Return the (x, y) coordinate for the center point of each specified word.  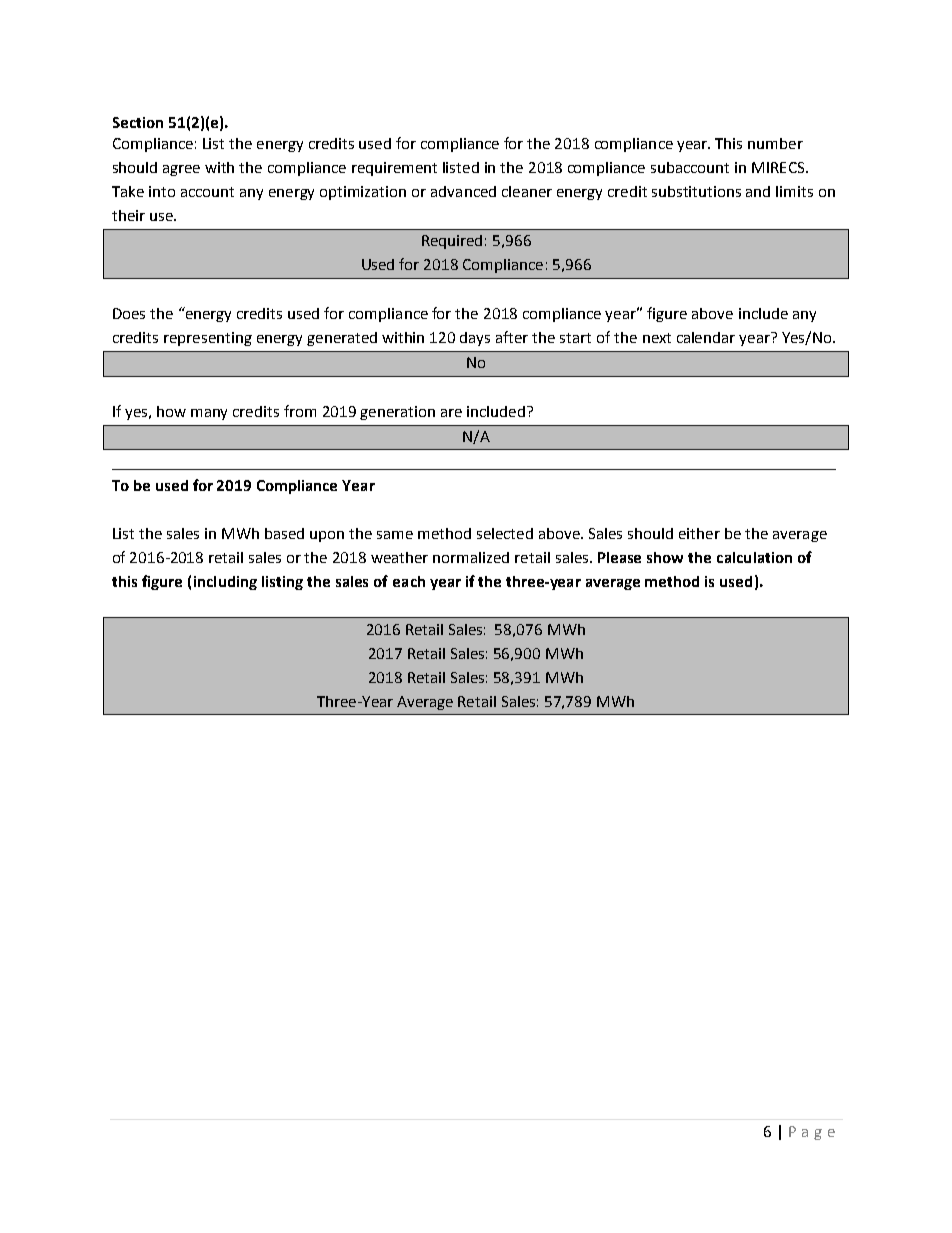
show (665, 557)
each (409, 581)
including (225, 583)
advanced (463, 191)
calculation (754, 557)
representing (208, 339)
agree (181, 170)
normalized (471, 557)
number (775, 143)
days (475, 339)
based (284, 533)
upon (327, 536)
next (657, 338)
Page (812, 1133)
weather (399, 557)
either (699, 533)
